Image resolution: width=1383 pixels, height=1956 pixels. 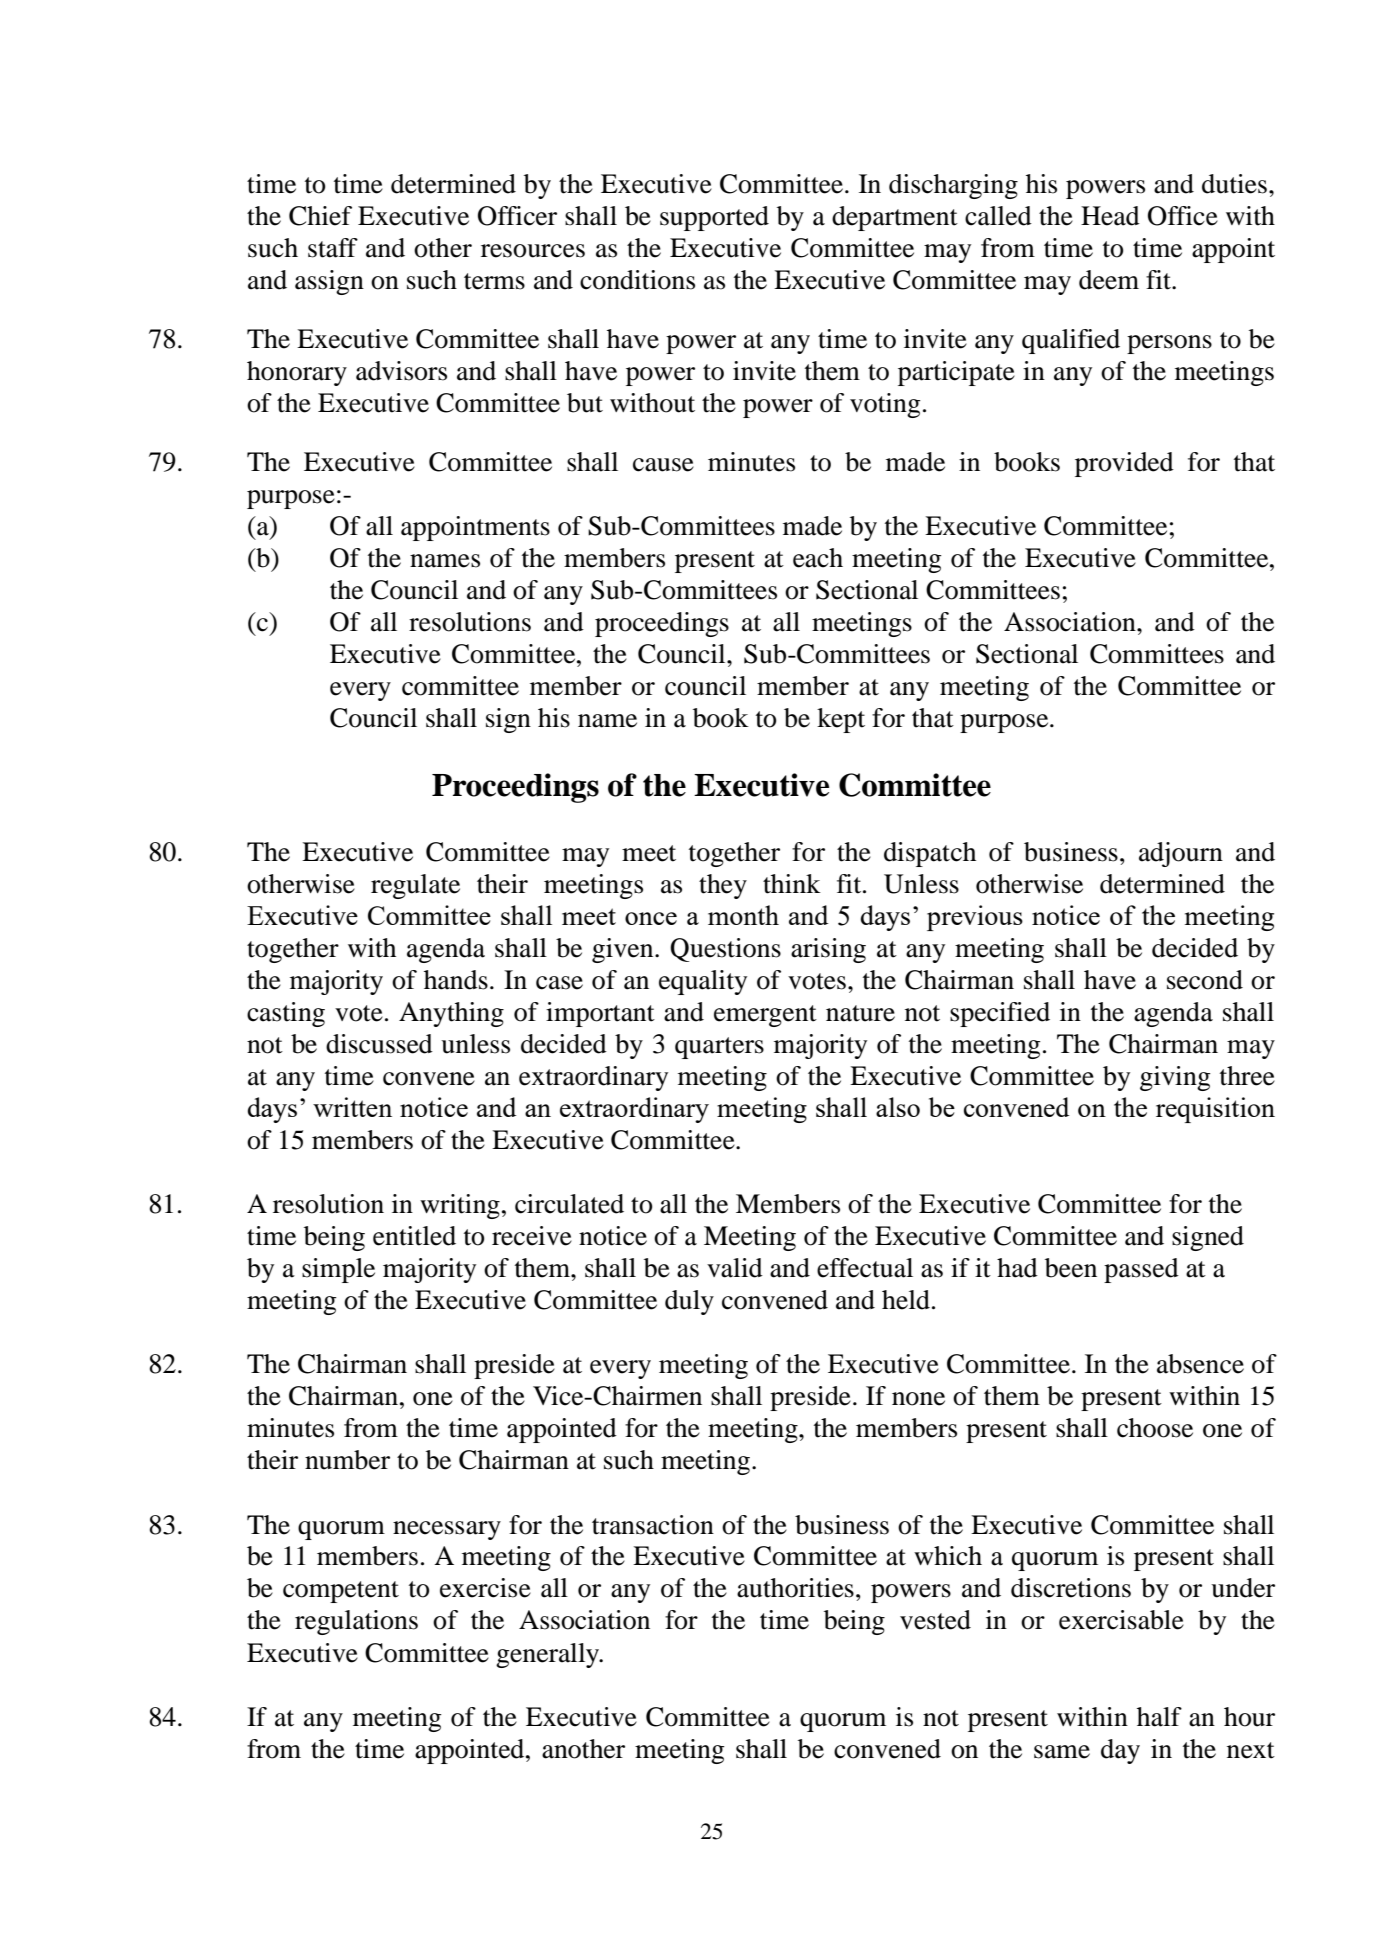 What do you see at coordinates (725, 950) in the screenshot?
I see `Questions` at bounding box center [725, 950].
